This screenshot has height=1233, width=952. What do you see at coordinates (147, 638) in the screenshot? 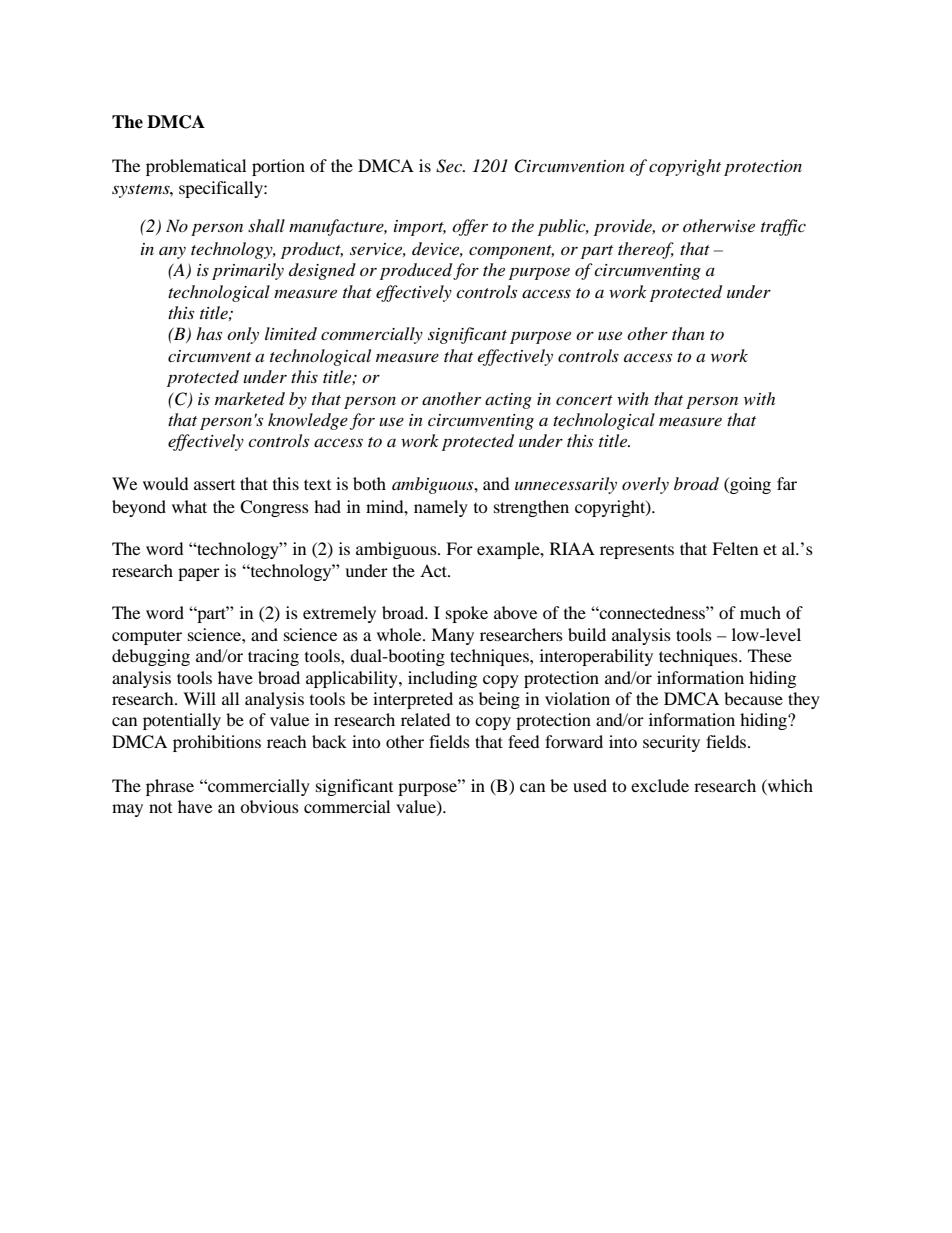
I see `computer` at bounding box center [147, 638].
